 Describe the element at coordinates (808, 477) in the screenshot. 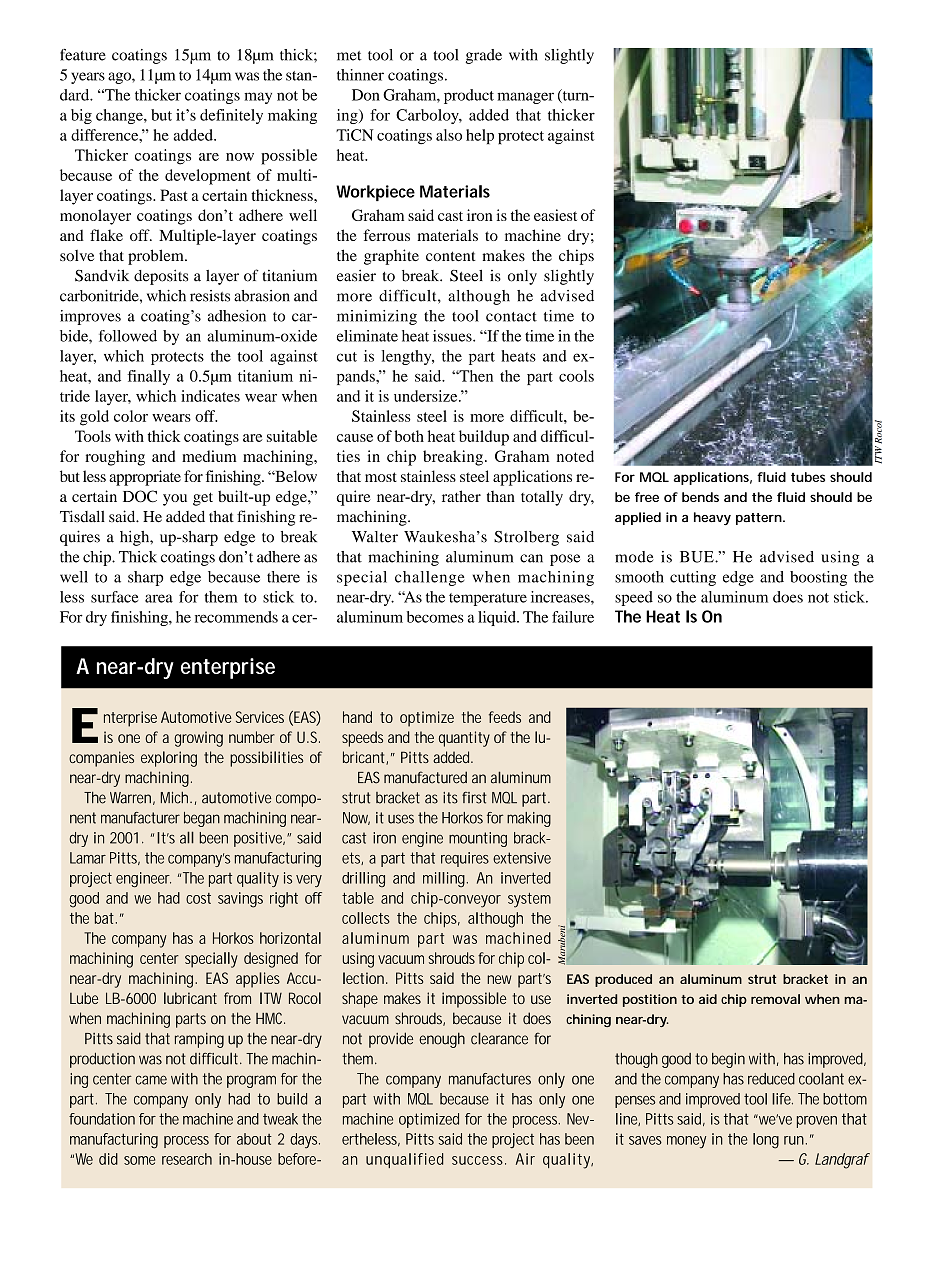

I see `tubes` at that location.
